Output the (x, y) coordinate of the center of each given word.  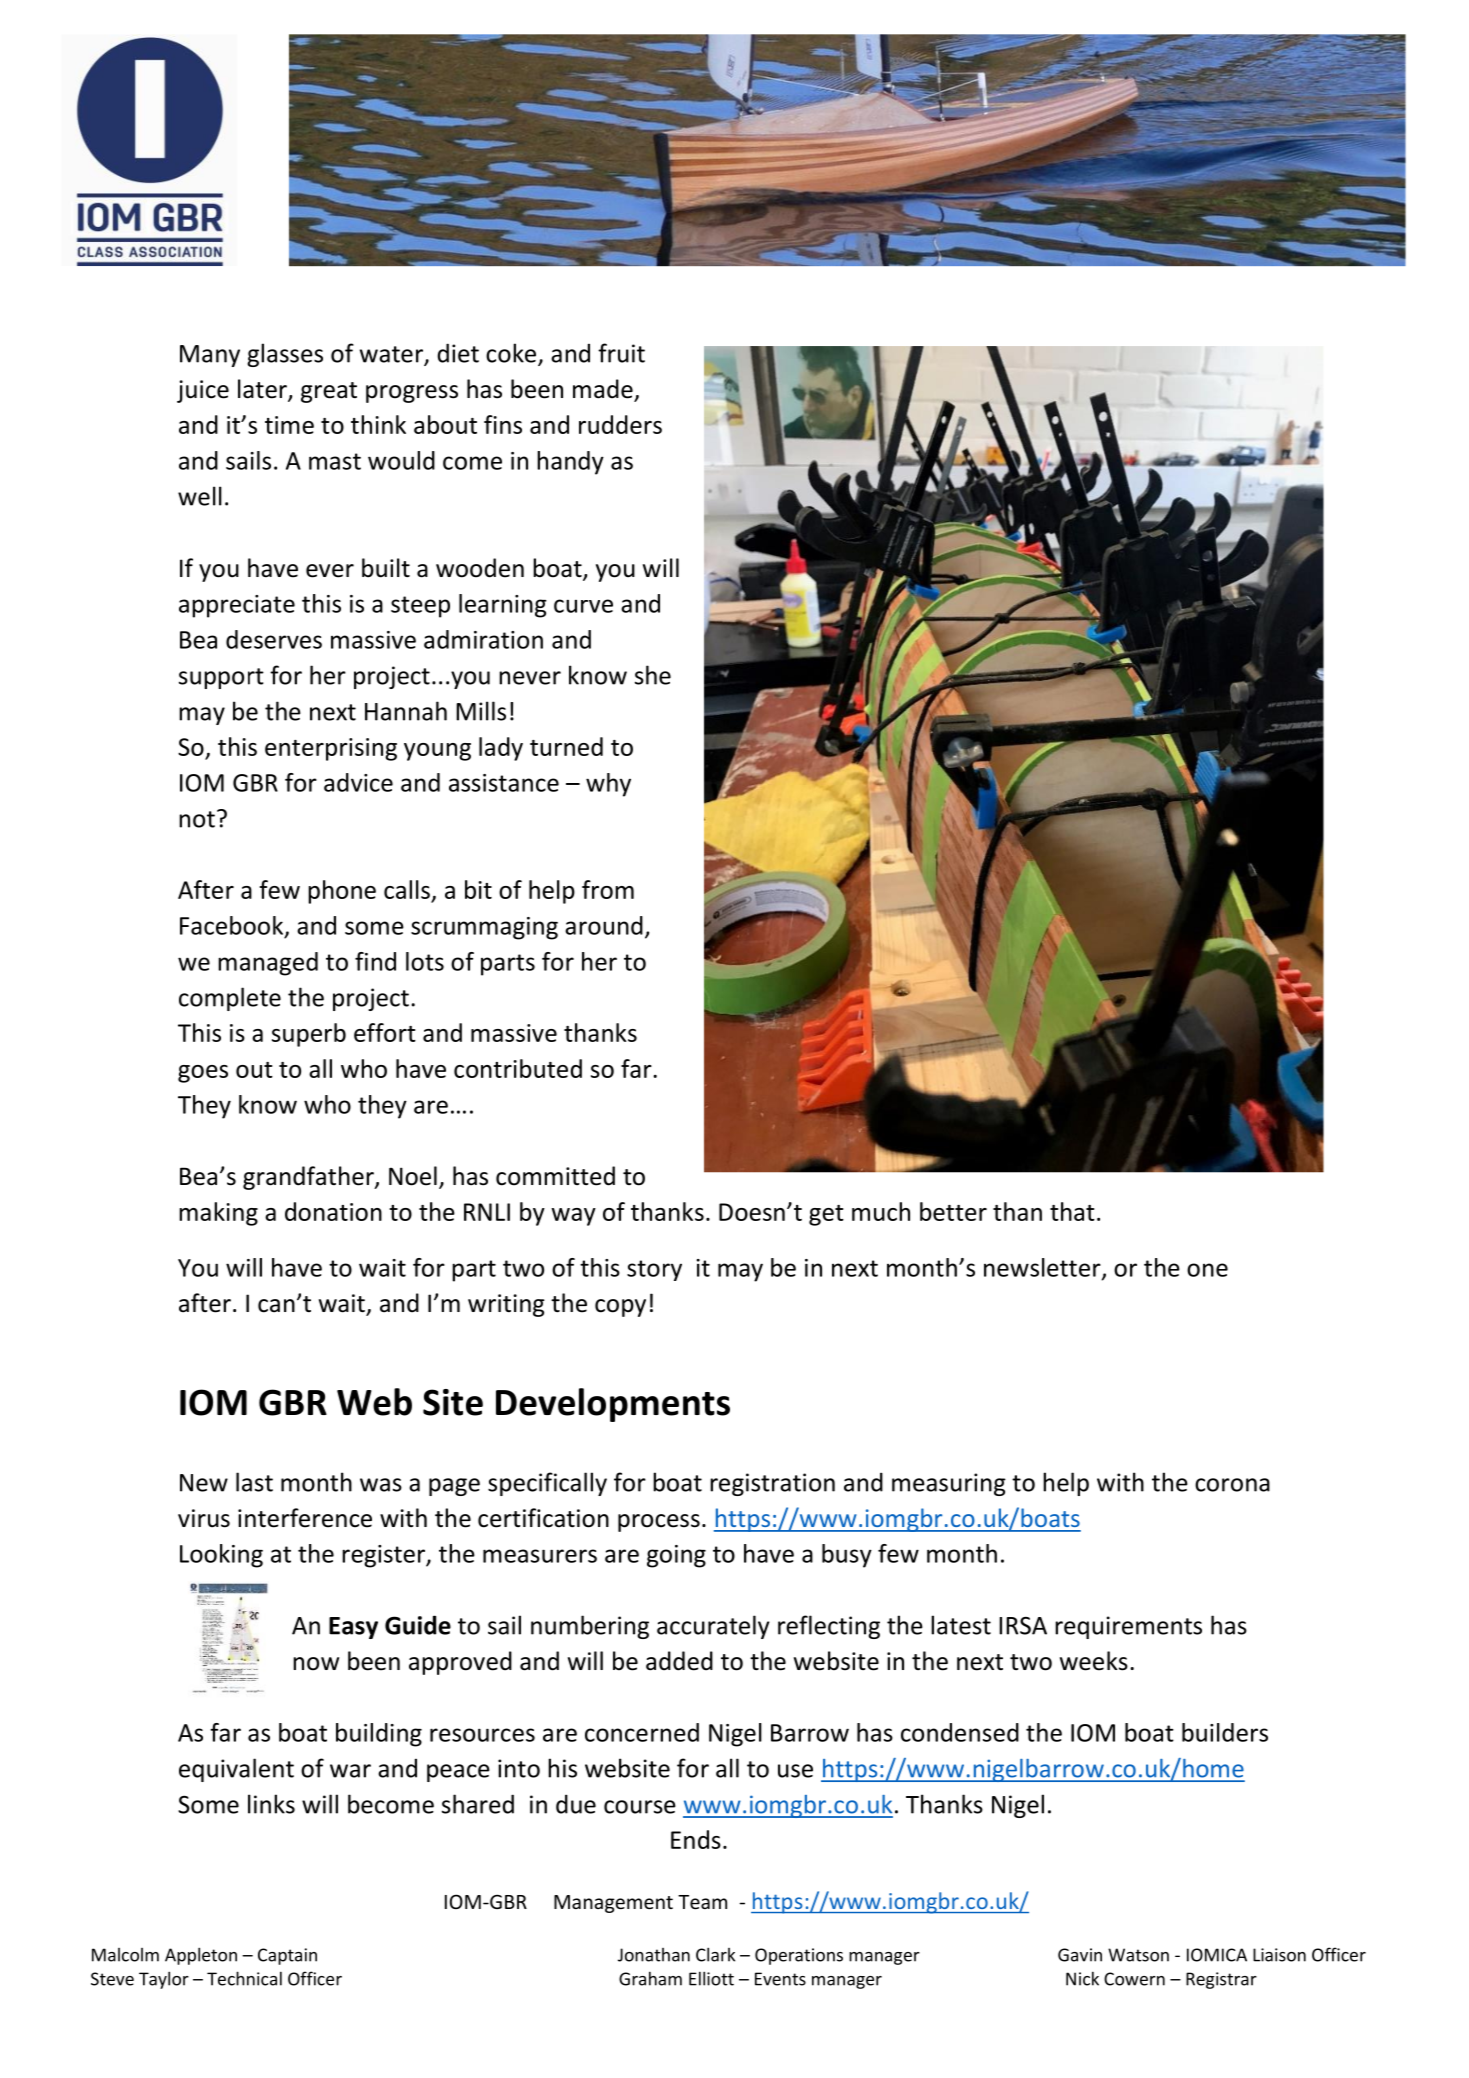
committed (555, 1176)
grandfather (309, 1178)
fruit (621, 353)
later (263, 390)
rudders (620, 424)
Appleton (201, 1956)
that (1072, 1211)
